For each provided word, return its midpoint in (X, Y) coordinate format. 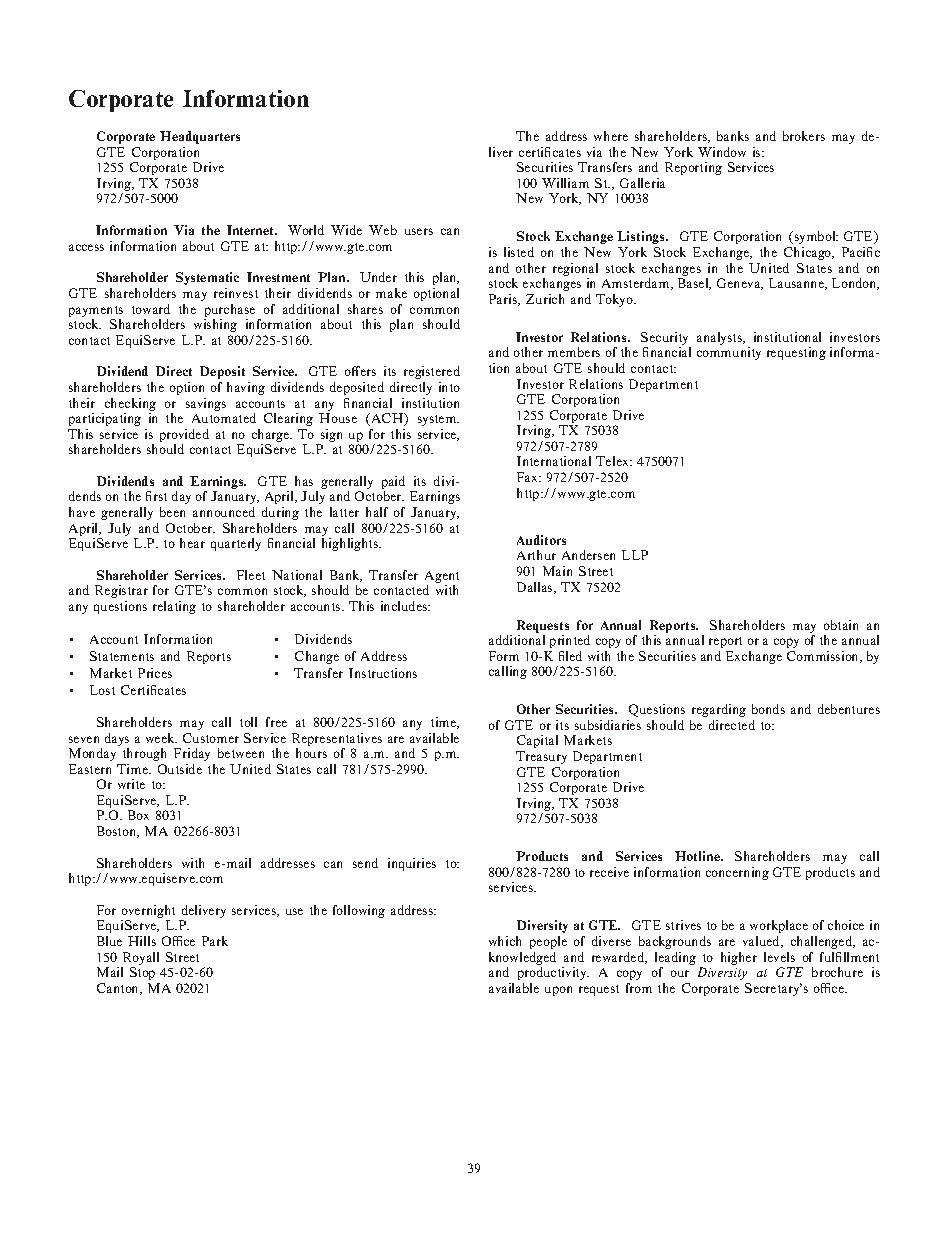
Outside (180, 769)
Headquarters (200, 137)
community (729, 353)
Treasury (541, 757)
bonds (768, 709)
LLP (635, 555)
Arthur (536, 555)
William (565, 183)
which (505, 941)
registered (432, 372)
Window (722, 152)
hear (192, 543)
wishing (215, 325)
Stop (142, 973)
